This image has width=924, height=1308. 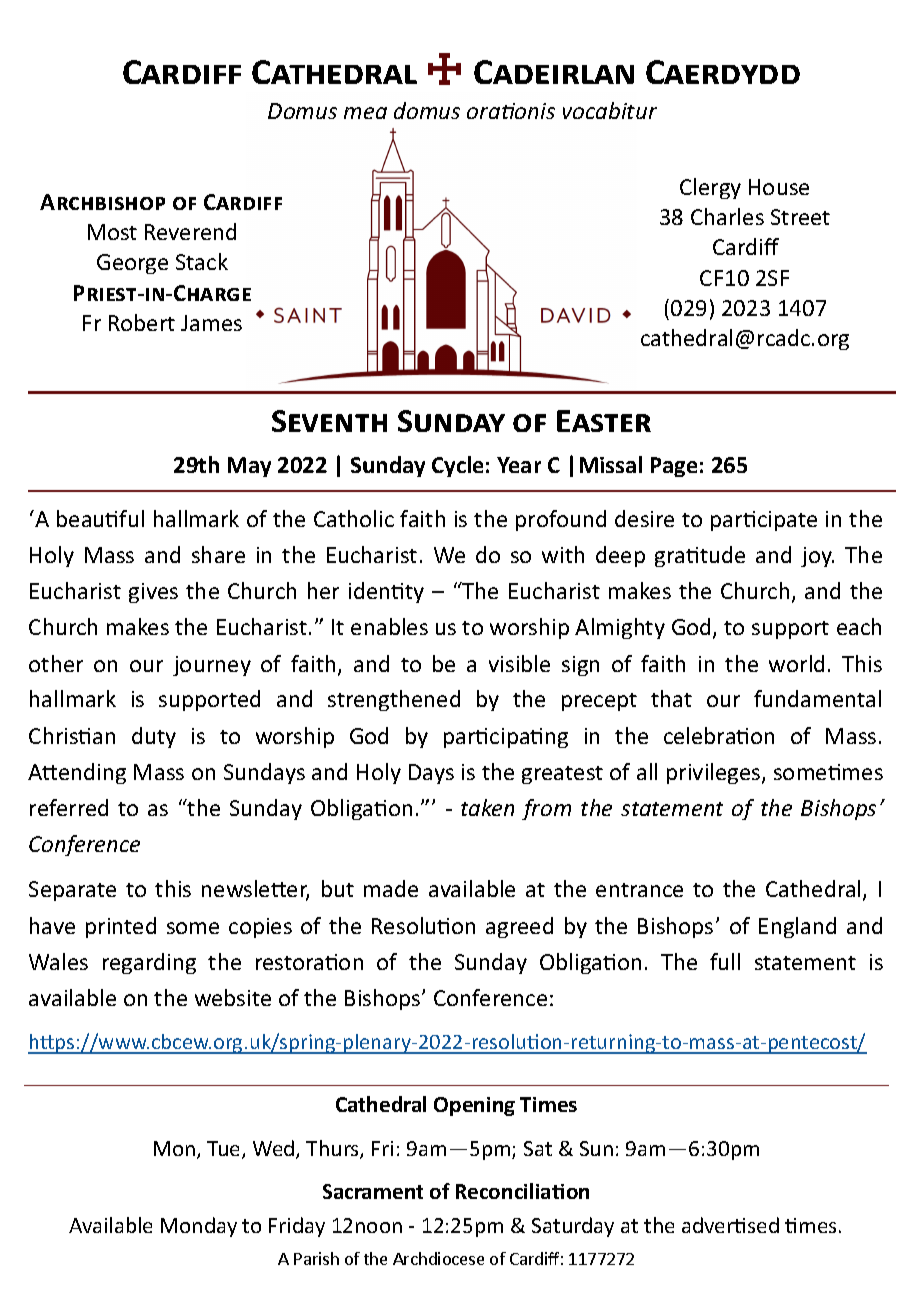 What do you see at coordinates (764, 521) in the image?
I see `participate` at bounding box center [764, 521].
